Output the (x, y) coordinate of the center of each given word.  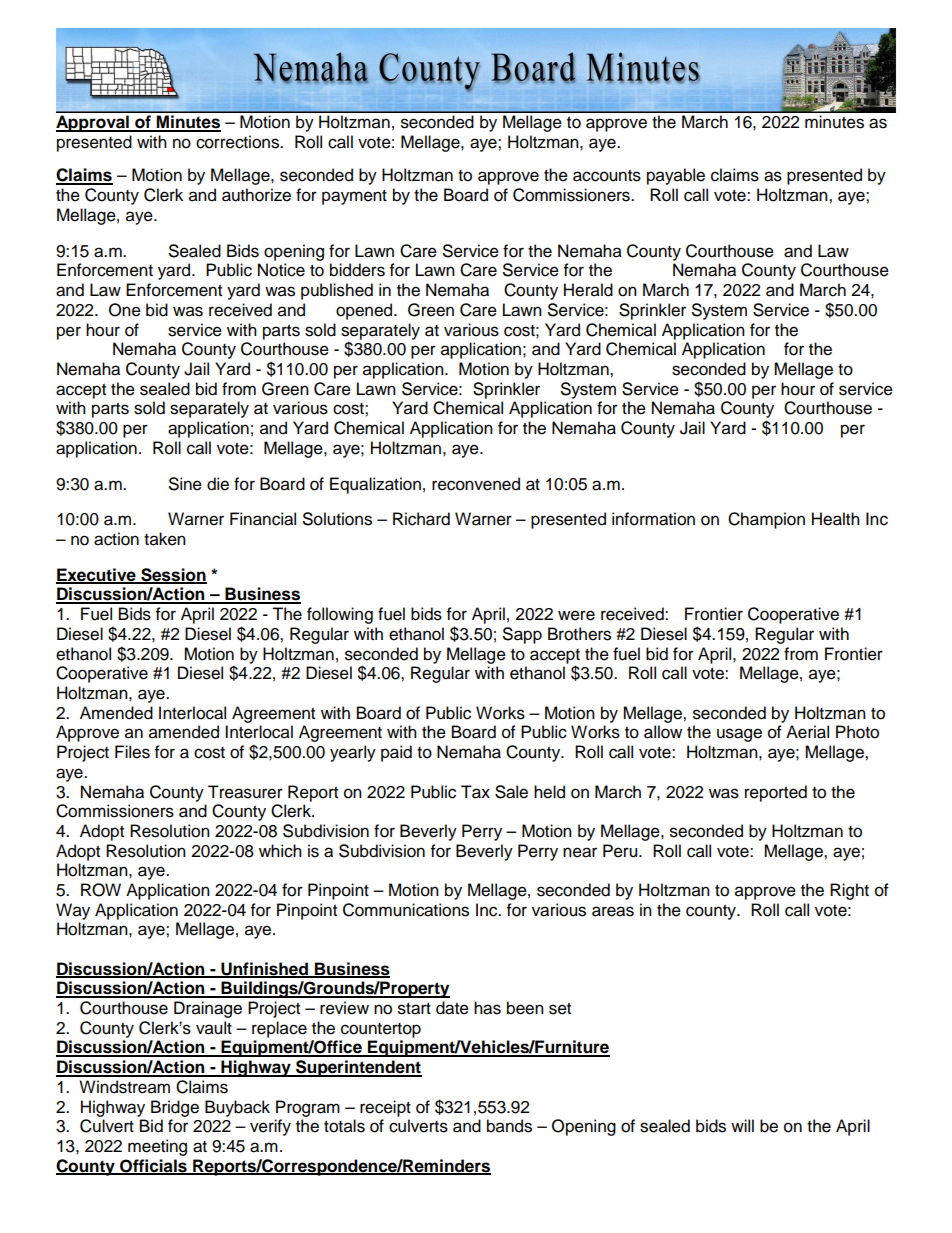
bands (509, 1126)
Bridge (175, 1108)
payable (676, 176)
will (742, 1125)
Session (173, 575)
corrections (238, 142)
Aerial (807, 732)
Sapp (522, 635)
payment (354, 197)
